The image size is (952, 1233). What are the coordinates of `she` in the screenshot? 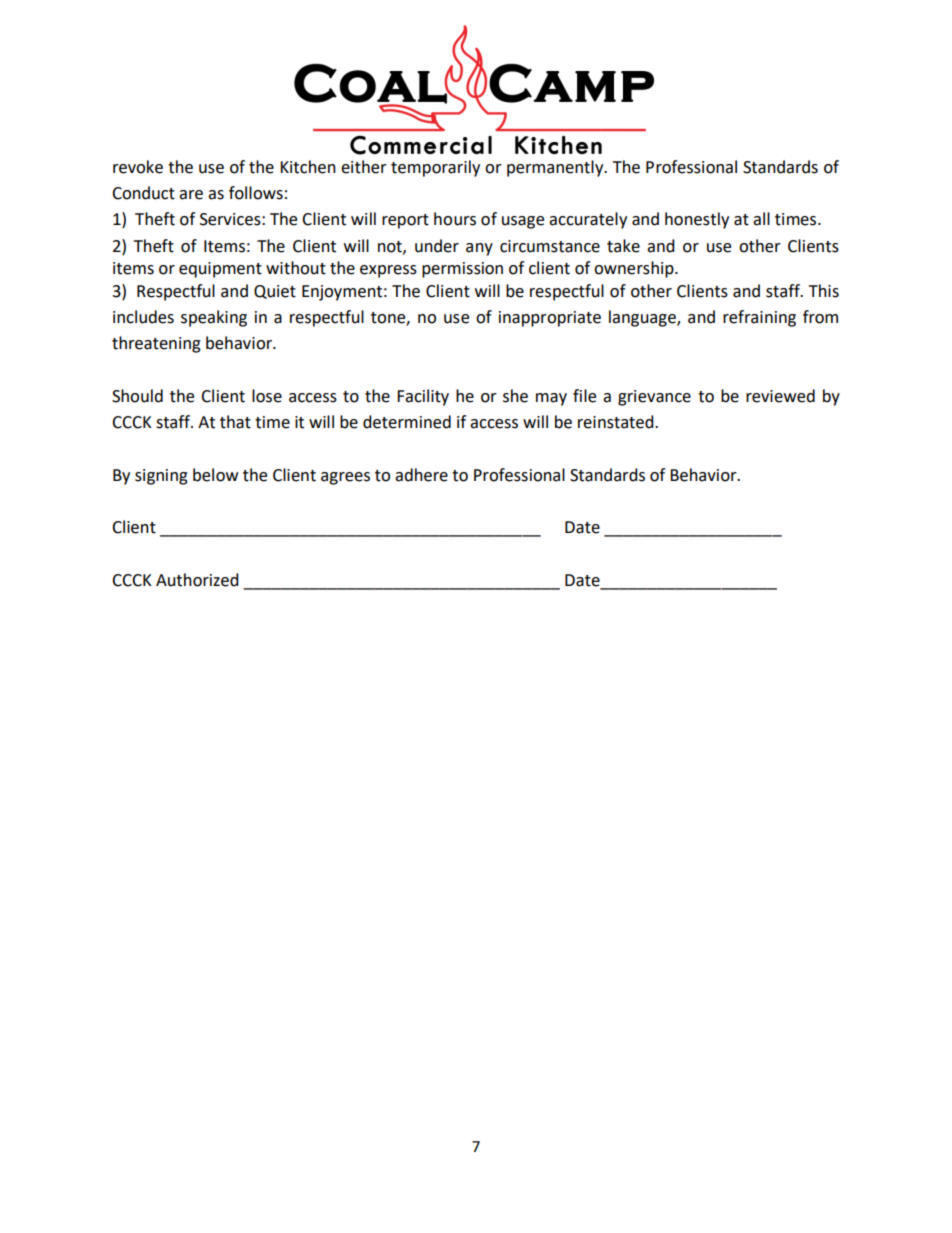 It's located at (515, 396).
